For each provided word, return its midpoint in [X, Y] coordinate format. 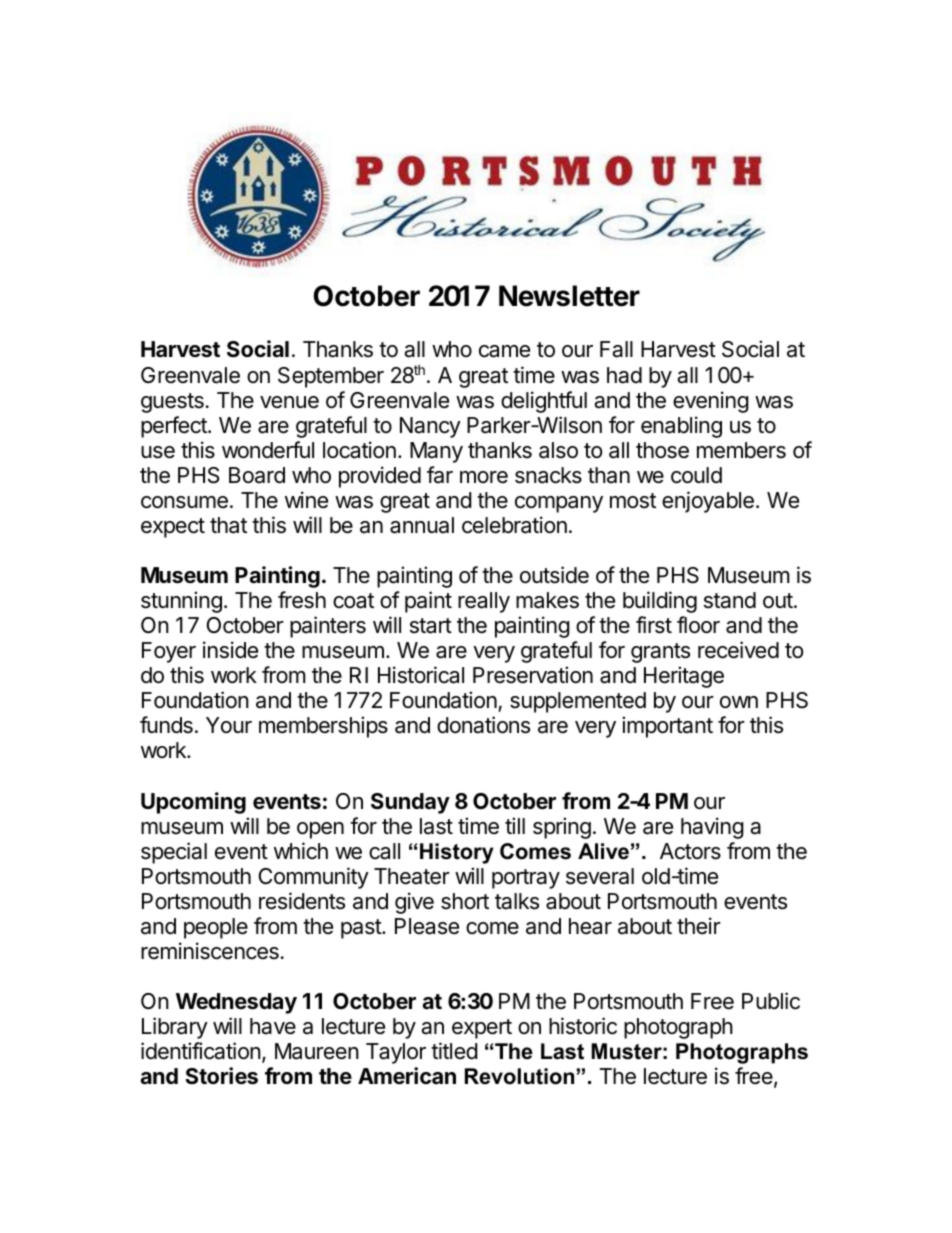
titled [454, 1051]
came [504, 351]
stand [730, 600]
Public [771, 1001]
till [515, 825]
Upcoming [193, 803]
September [331, 377]
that [228, 525]
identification [201, 1051]
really [484, 602]
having [712, 828]
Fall [616, 349]
